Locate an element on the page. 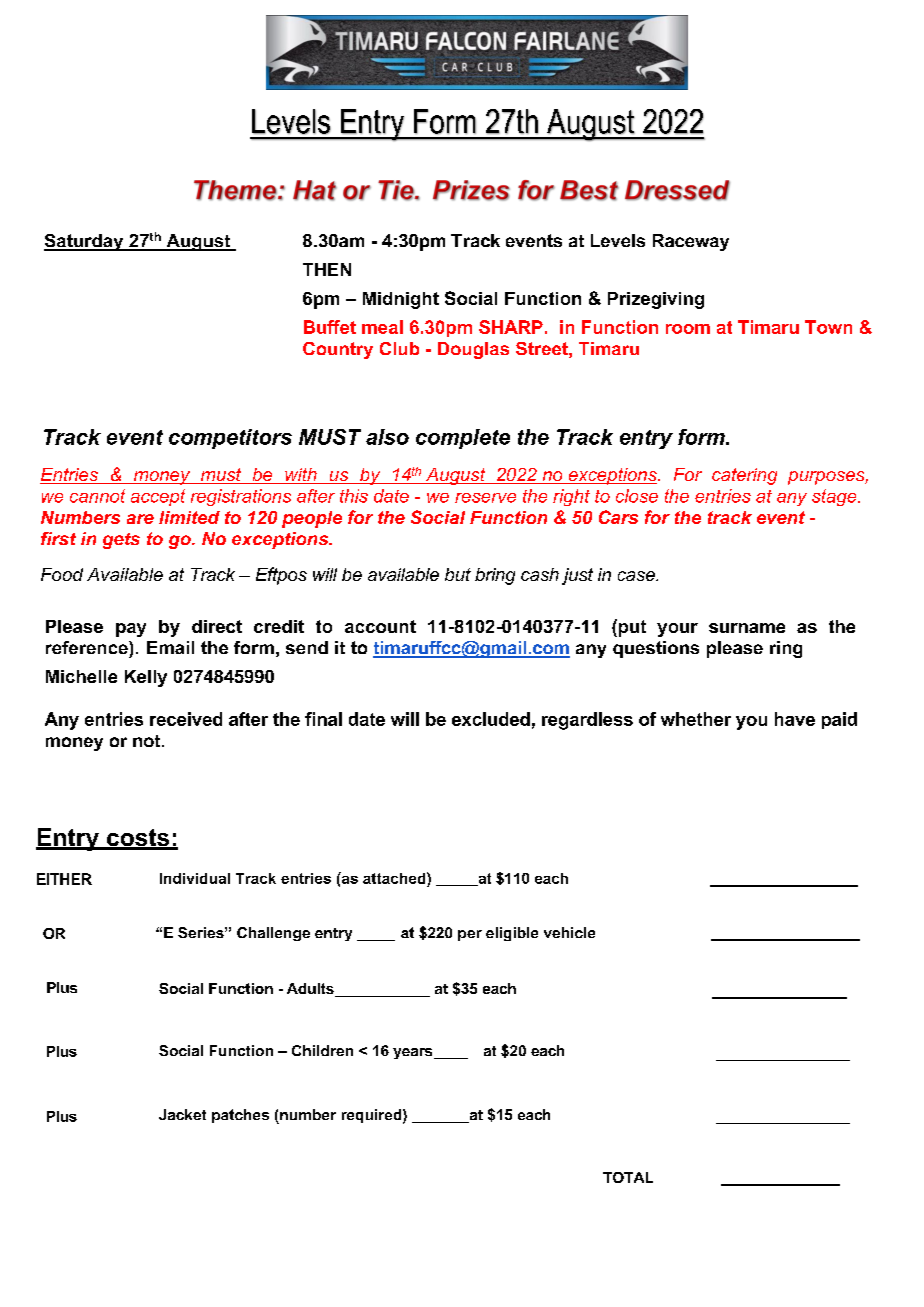 The image size is (924, 1307). received is located at coordinates (186, 719).
